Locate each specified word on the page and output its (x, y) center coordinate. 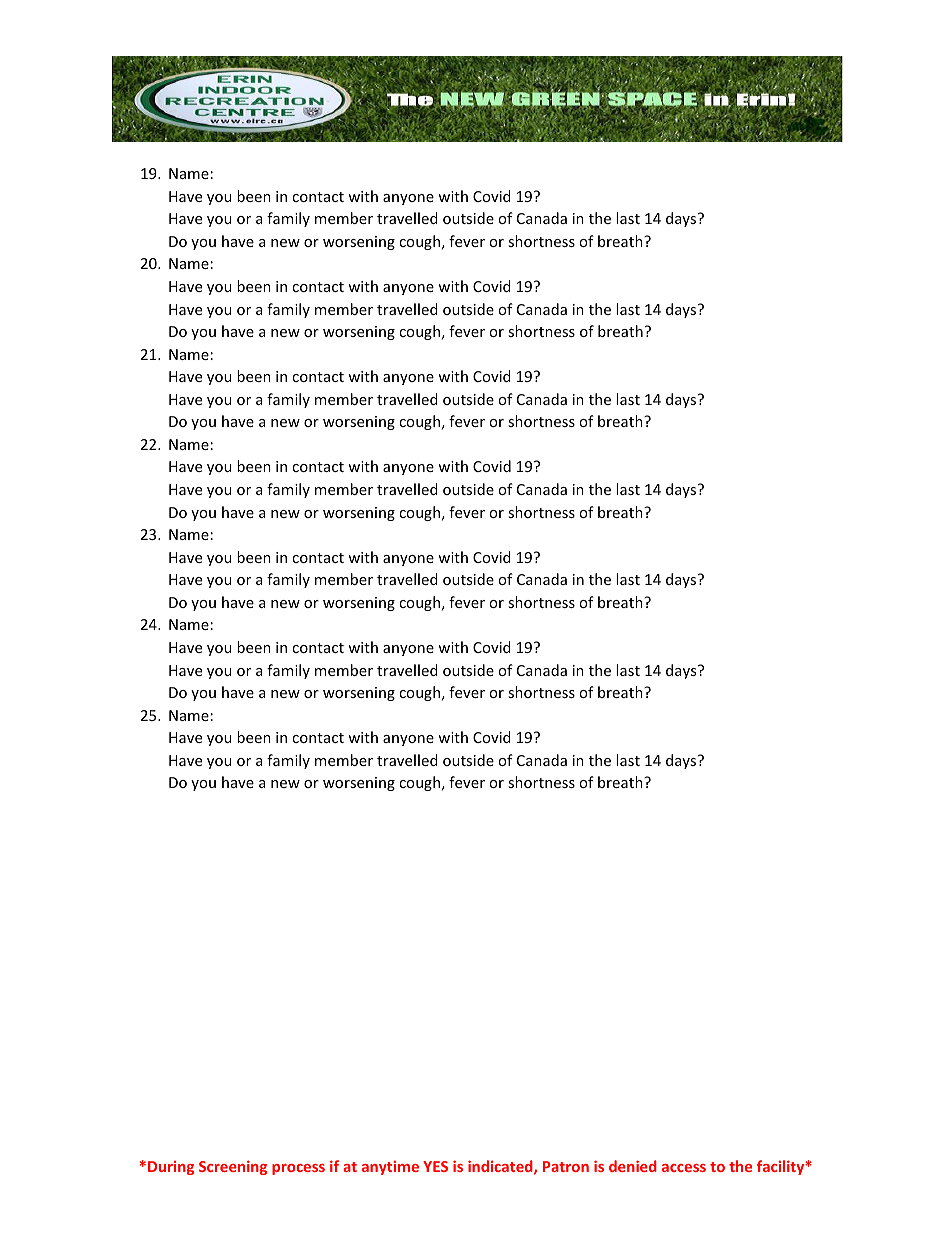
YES (435, 1166)
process (298, 1169)
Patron (566, 1166)
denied (633, 1166)
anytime (390, 1168)
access (684, 1168)
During (171, 1168)
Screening (233, 1167)
